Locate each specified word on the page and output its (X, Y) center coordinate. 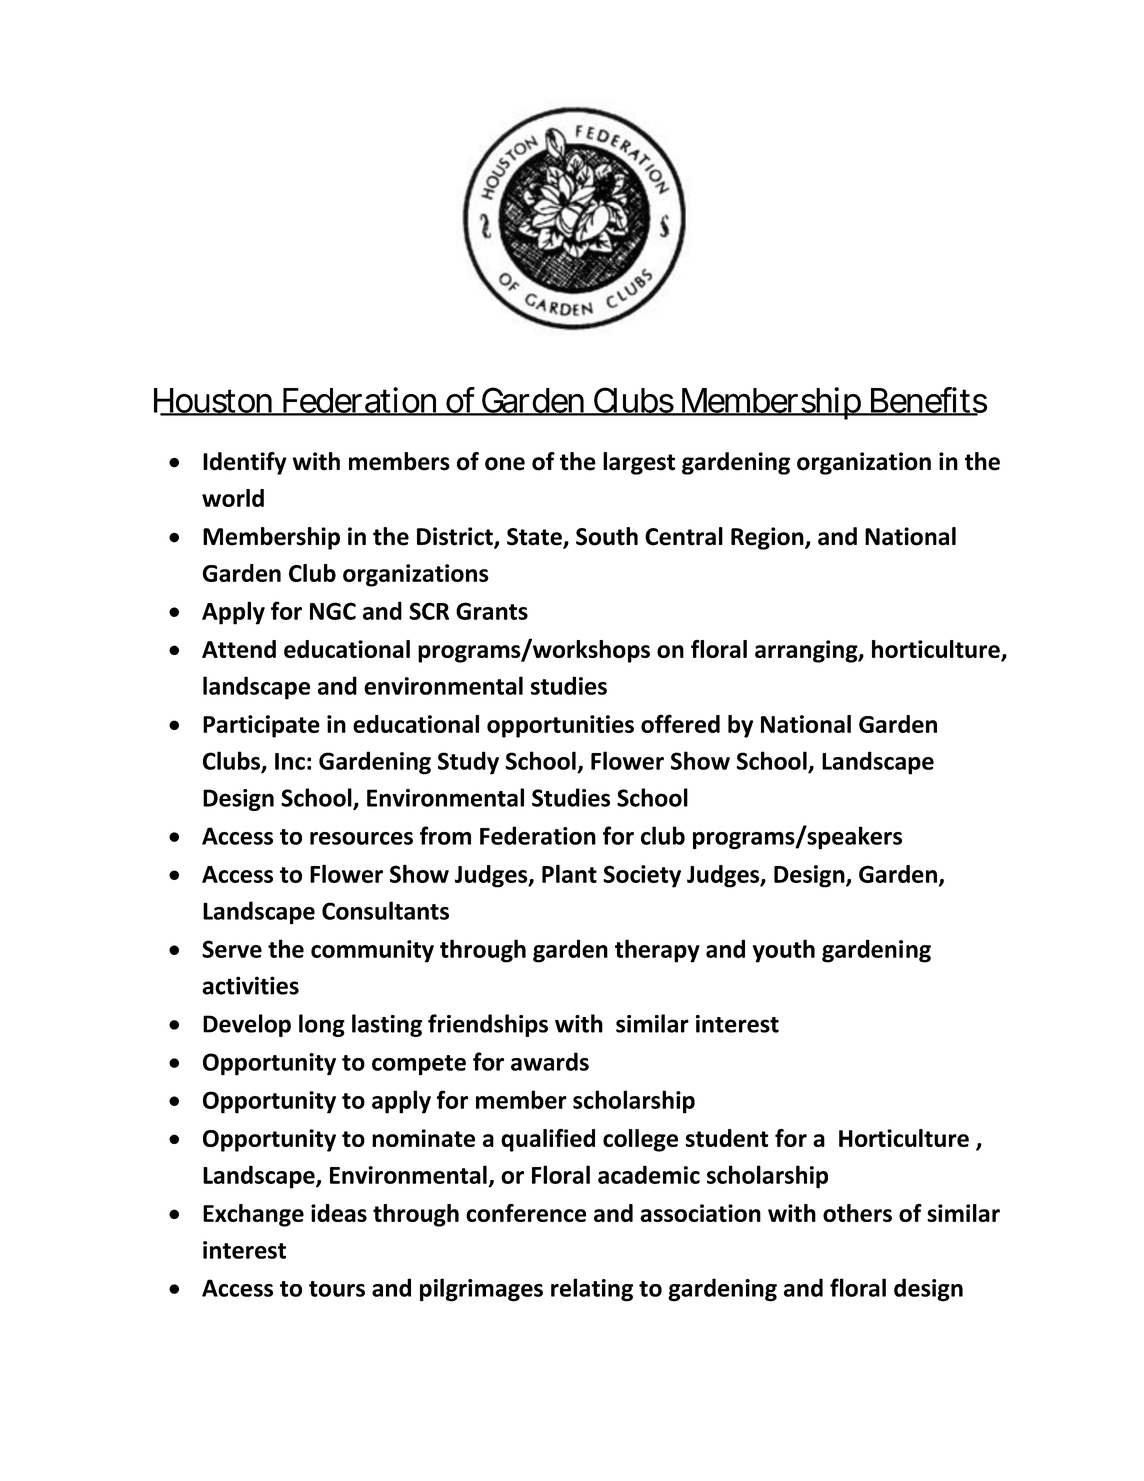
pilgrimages (481, 1290)
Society (642, 876)
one (505, 464)
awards (550, 1061)
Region (768, 538)
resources (361, 838)
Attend (239, 649)
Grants (492, 611)
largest (639, 463)
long (322, 1025)
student (727, 1138)
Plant (569, 873)
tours (337, 1289)
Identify (245, 463)
